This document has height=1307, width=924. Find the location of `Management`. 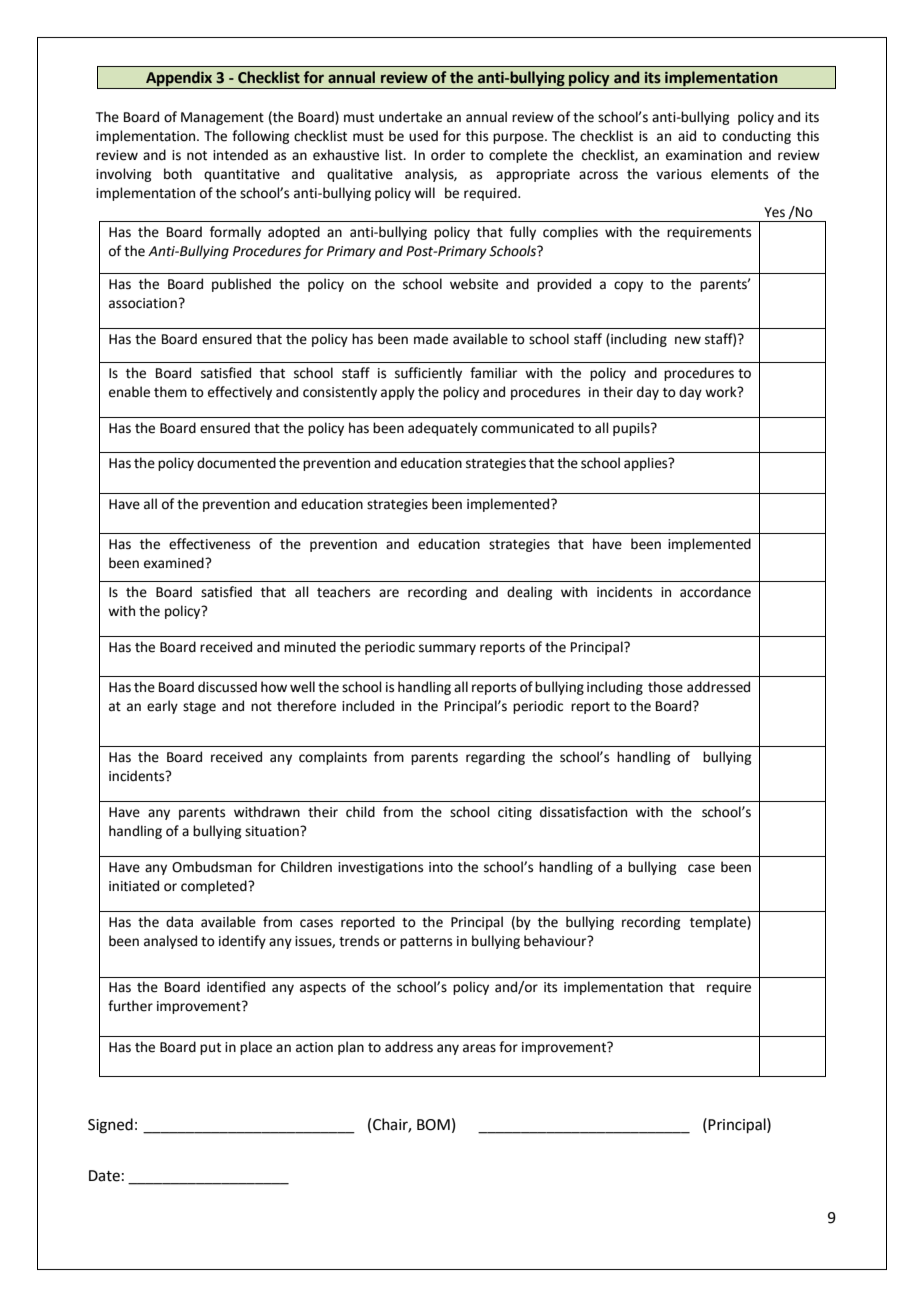

Management is located at coordinates (222, 118).
